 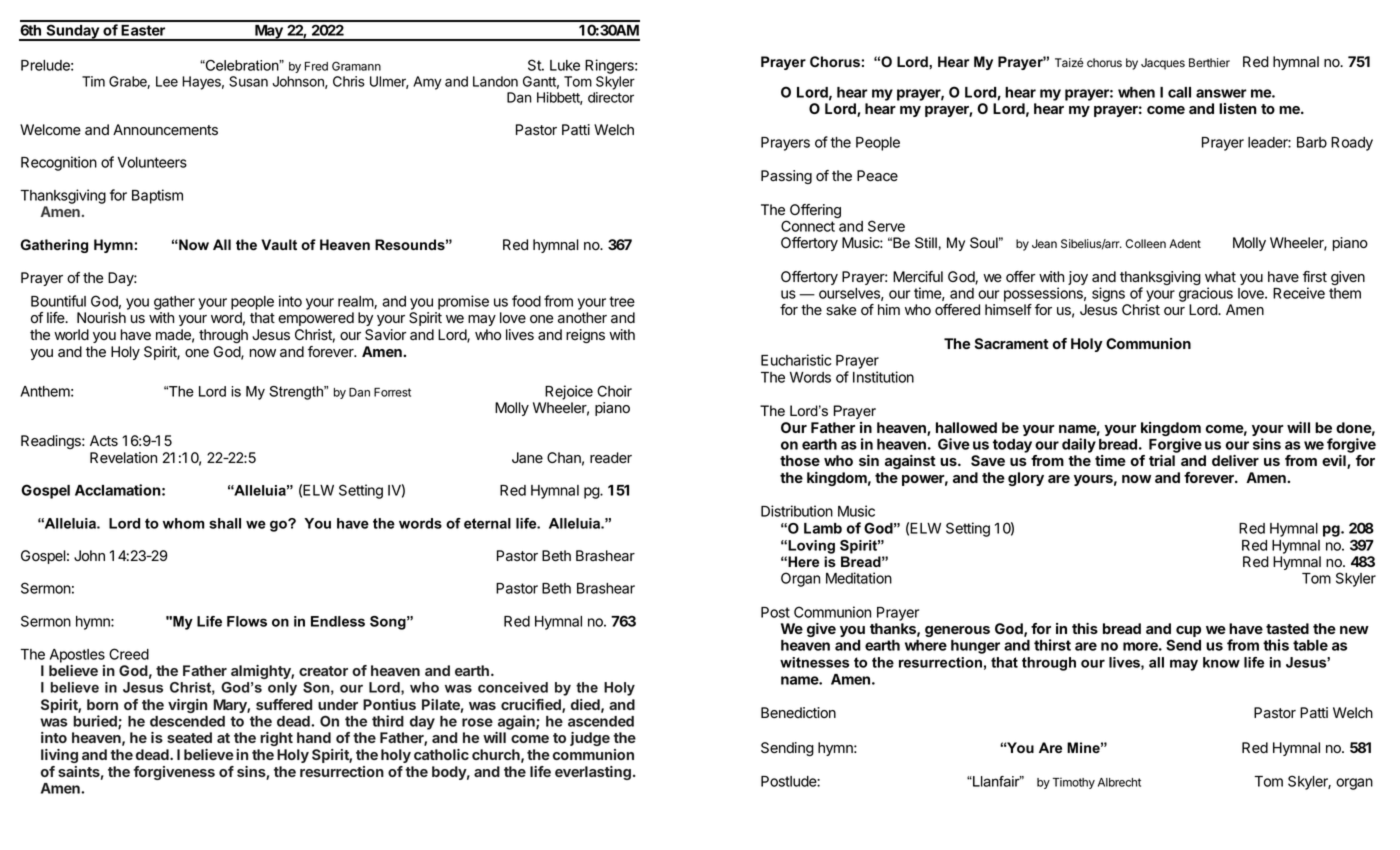 What do you see at coordinates (1119, 782) in the page?
I see `Albrecht` at bounding box center [1119, 782].
